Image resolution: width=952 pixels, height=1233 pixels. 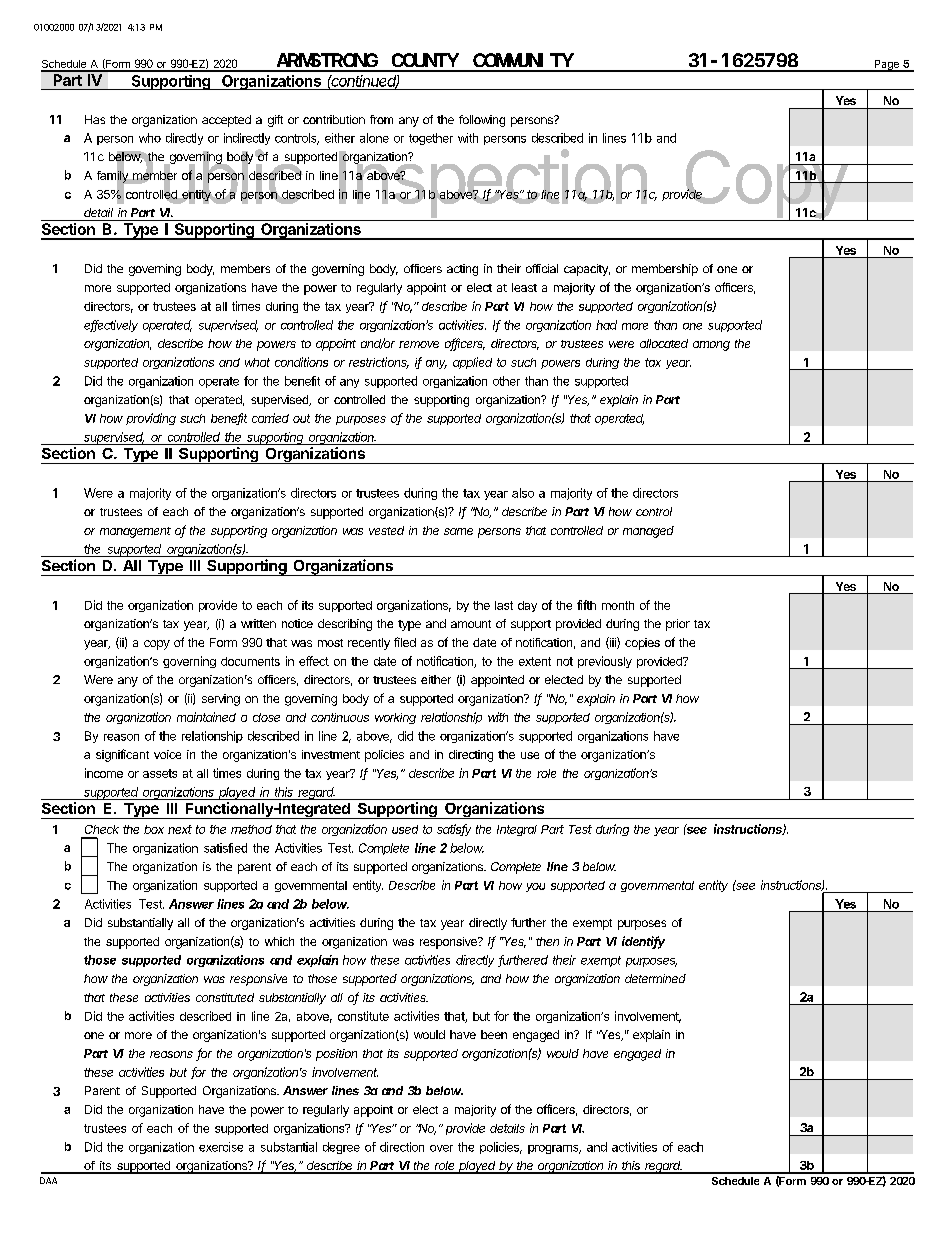 What do you see at coordinates (471, 624) in the image?
I see `amount` at bounding box center [471, 624].
